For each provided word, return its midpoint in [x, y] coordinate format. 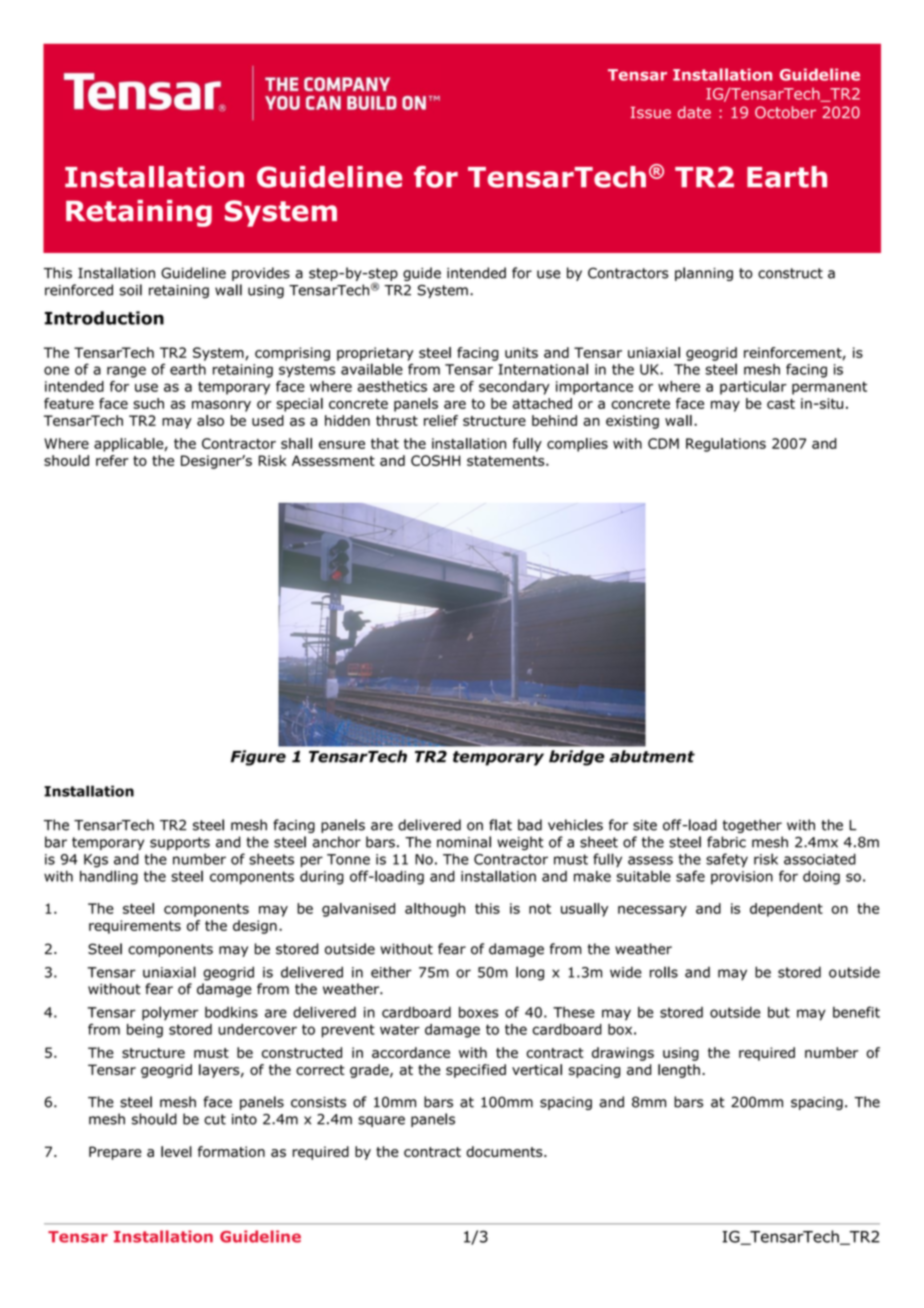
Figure [258, 758]
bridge [577, 758]
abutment [652, 756]
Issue [651, 113]
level [176, 1151]
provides [261, 274]
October [785, 112]
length [679, 1071]
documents [505, 1151]
